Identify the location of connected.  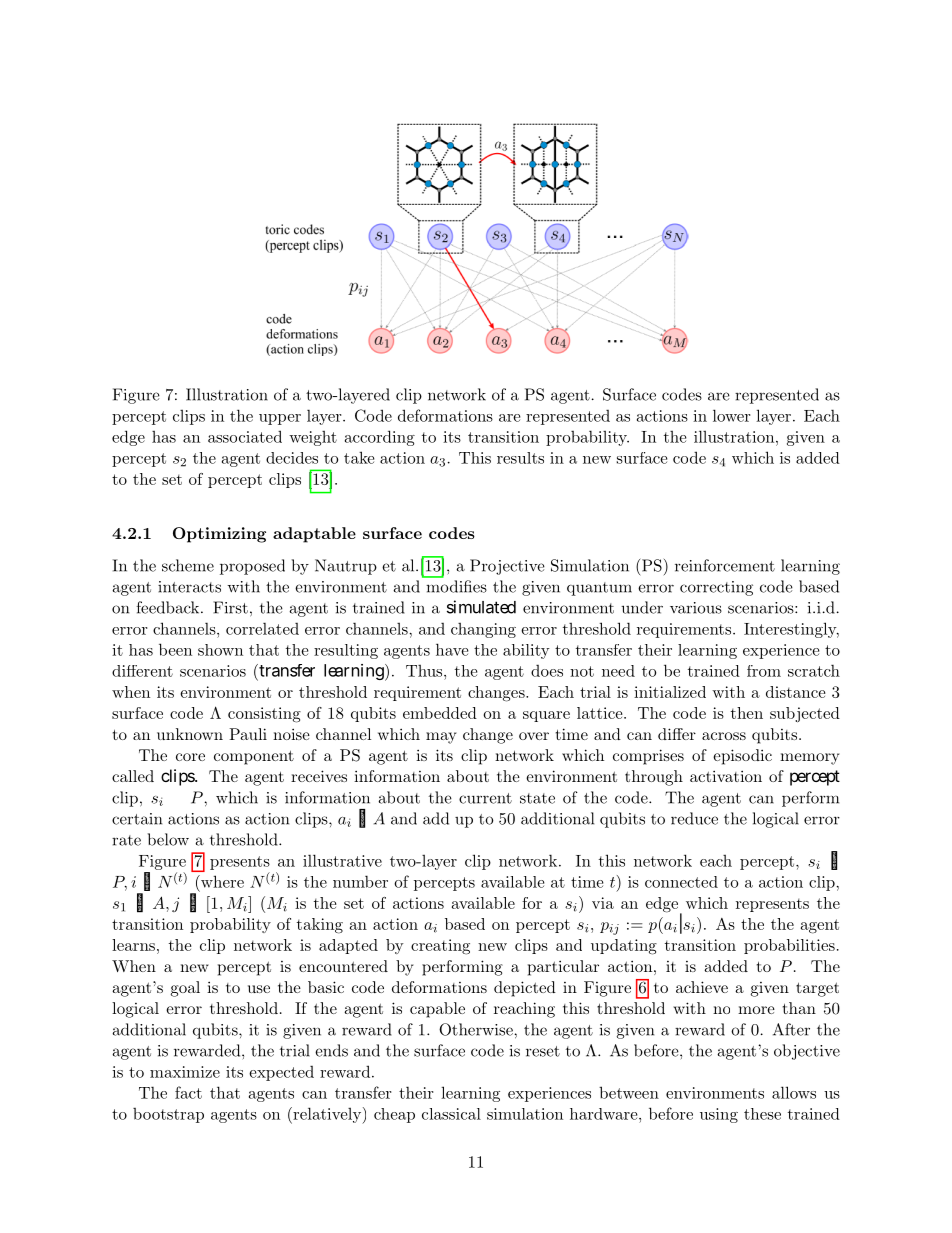
(681, 882).
